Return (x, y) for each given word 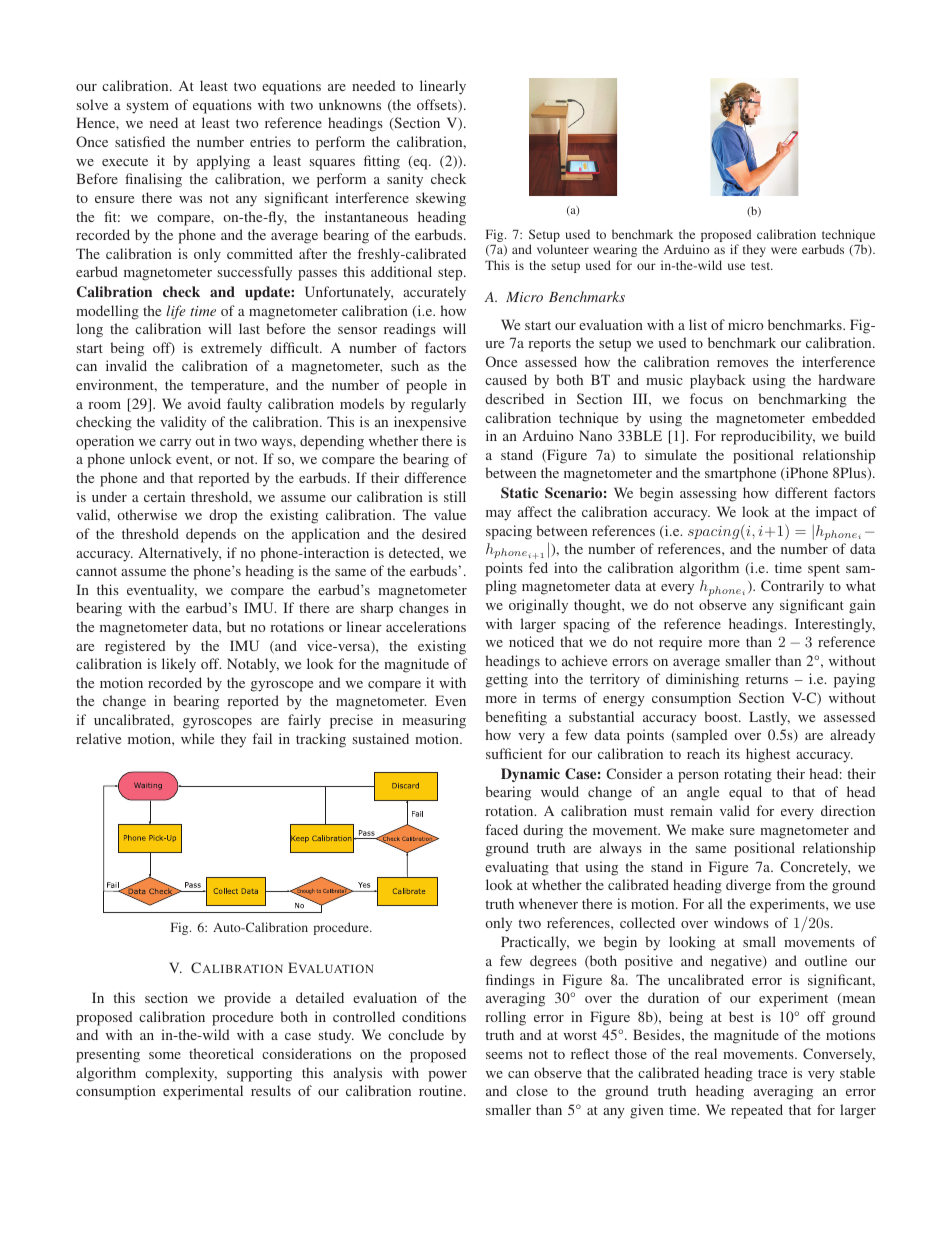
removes (742, 363)
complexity (181, 1074)
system (148, 107)
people (426, 386)
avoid (204, 403)
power (447, 1076)
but (236, 626)
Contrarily (792, 587)
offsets (438, 106)
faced (502, 829)
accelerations (426, 626)
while (197, 738)
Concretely (815, 868)
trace (772, 1073)
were (784, 250)
